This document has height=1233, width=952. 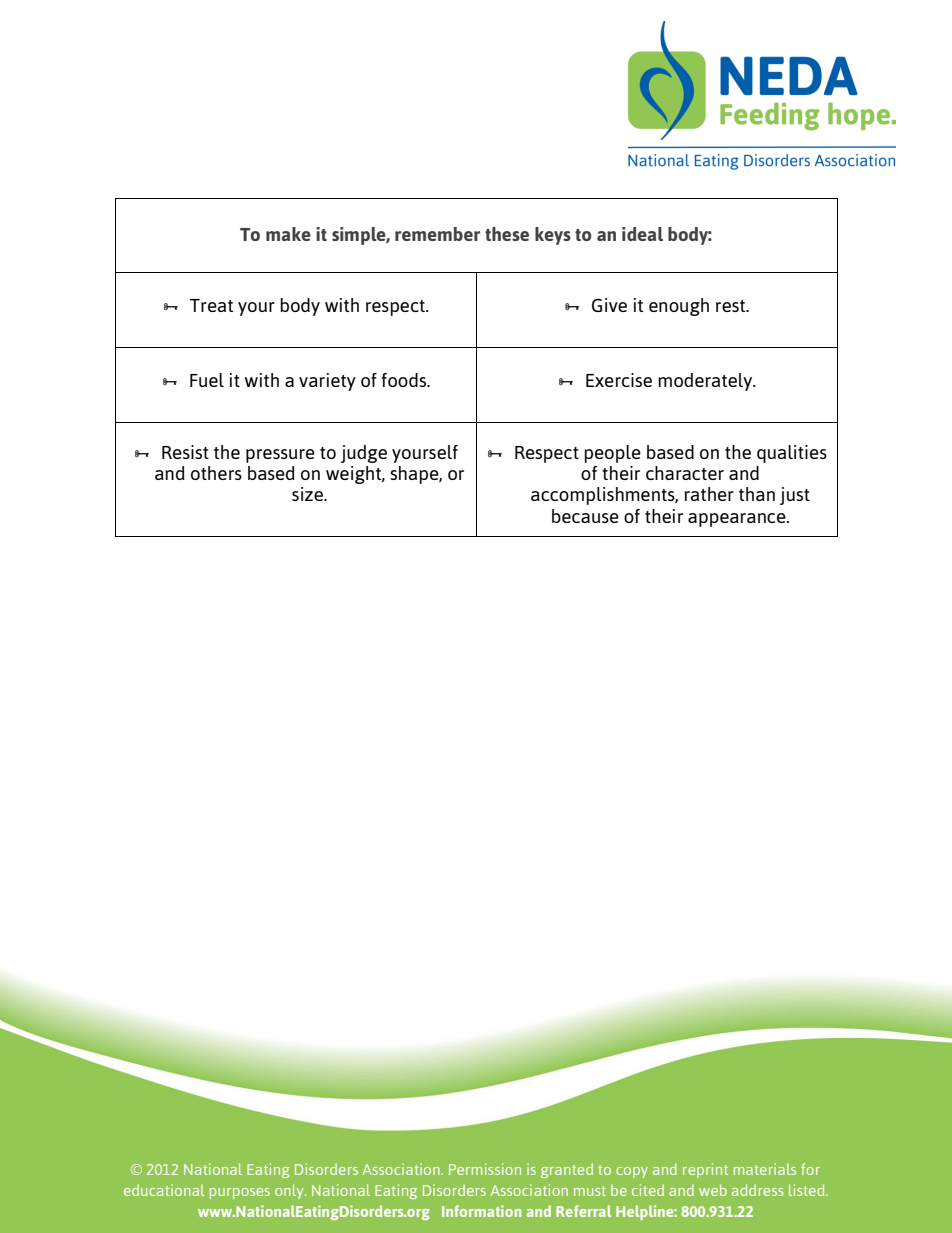 I want to click on because, so click(x=585, y=516).
